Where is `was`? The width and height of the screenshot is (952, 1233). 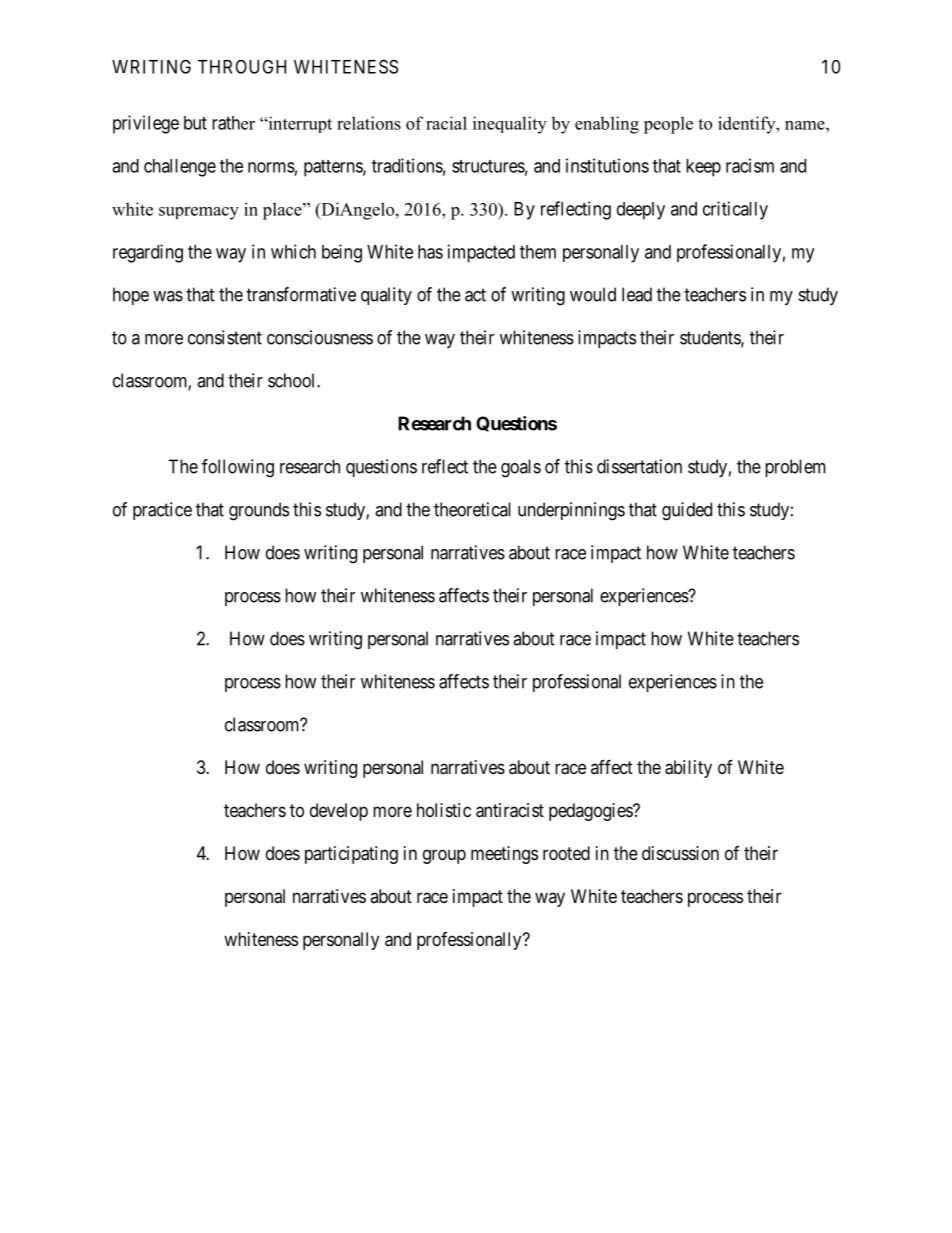 was is located at coordinates (168, 296).
